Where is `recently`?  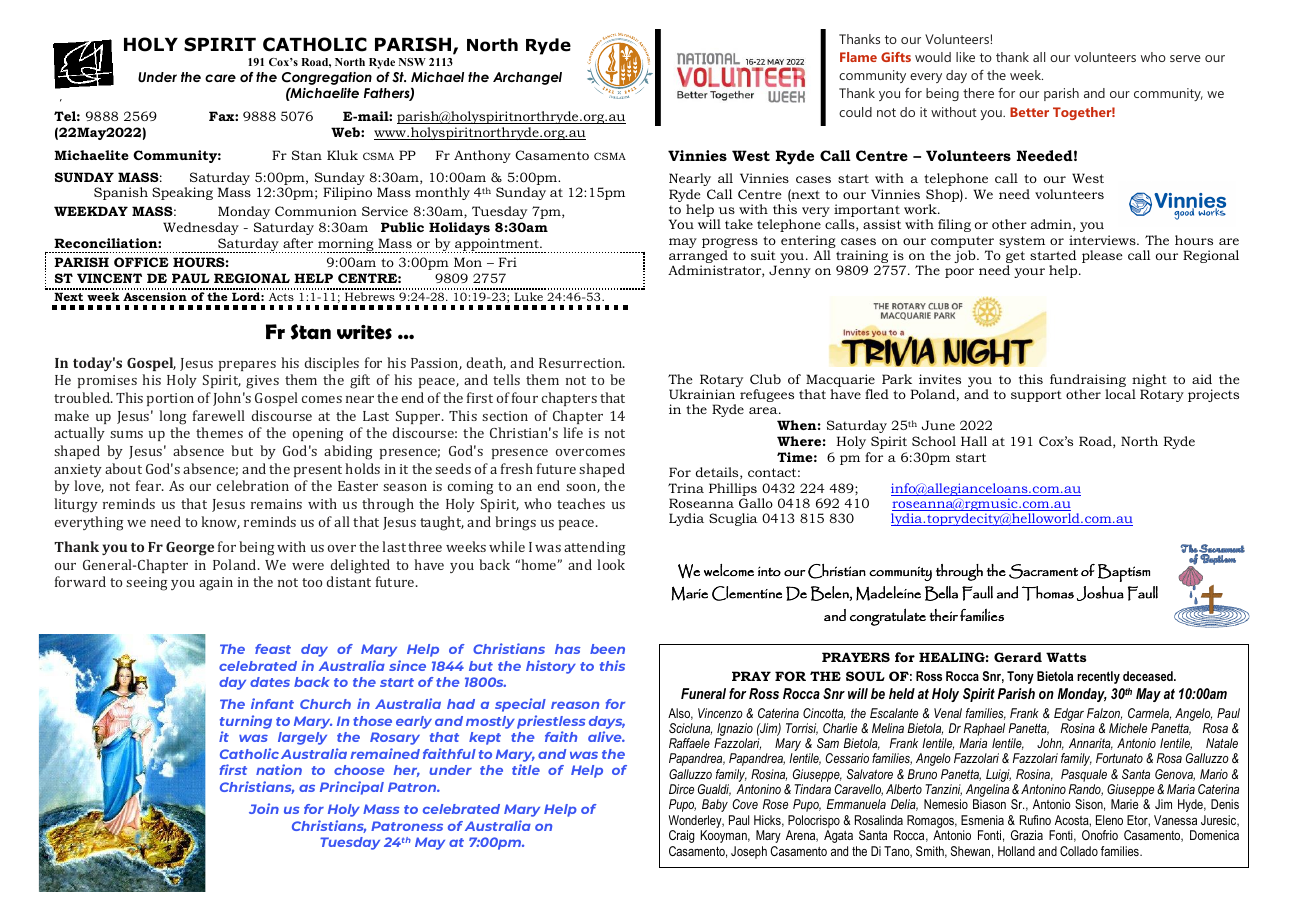
recently is located at coordinates (1098, 677).
